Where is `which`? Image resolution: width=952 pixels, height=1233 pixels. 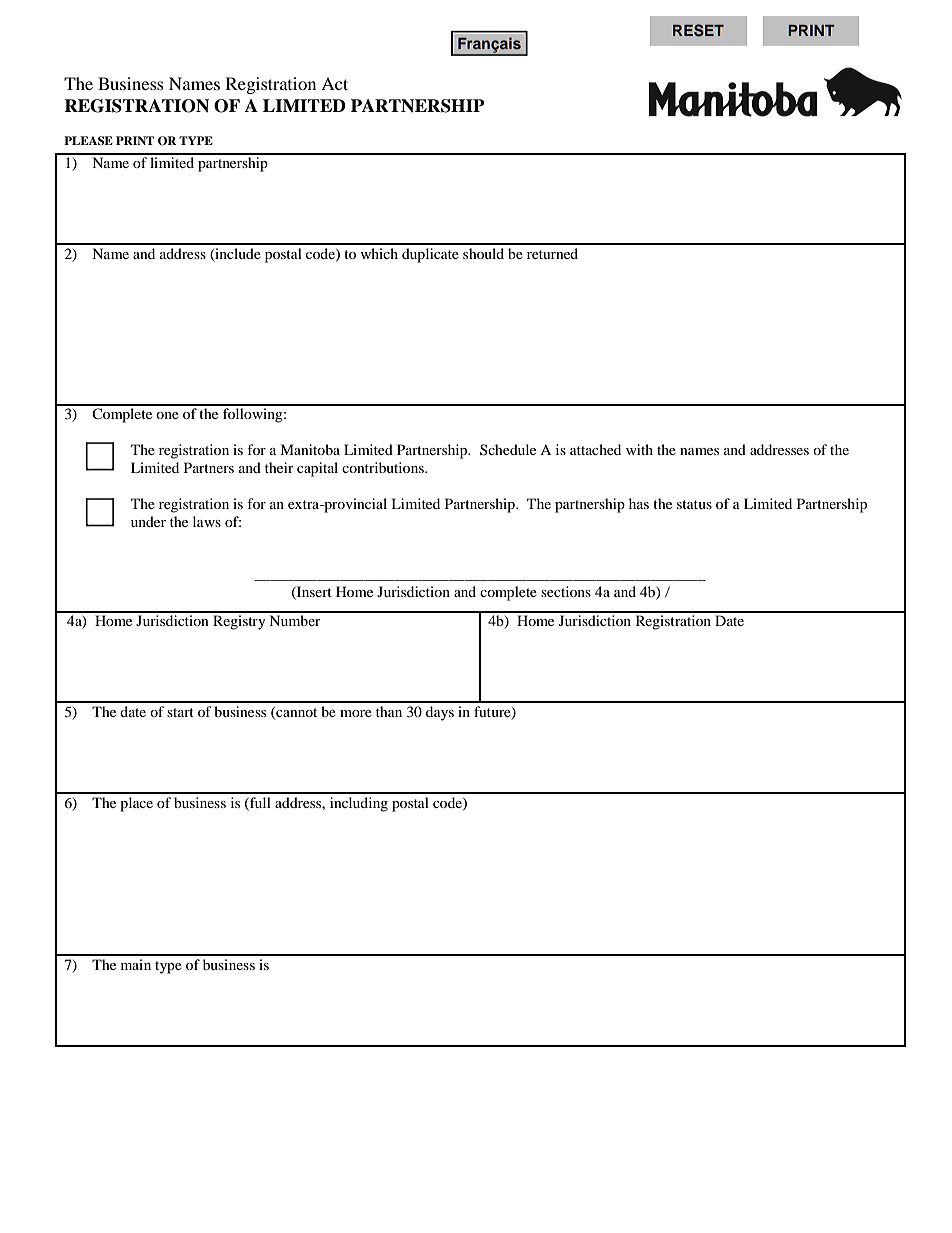 which is located at coordinates (379, 253).
